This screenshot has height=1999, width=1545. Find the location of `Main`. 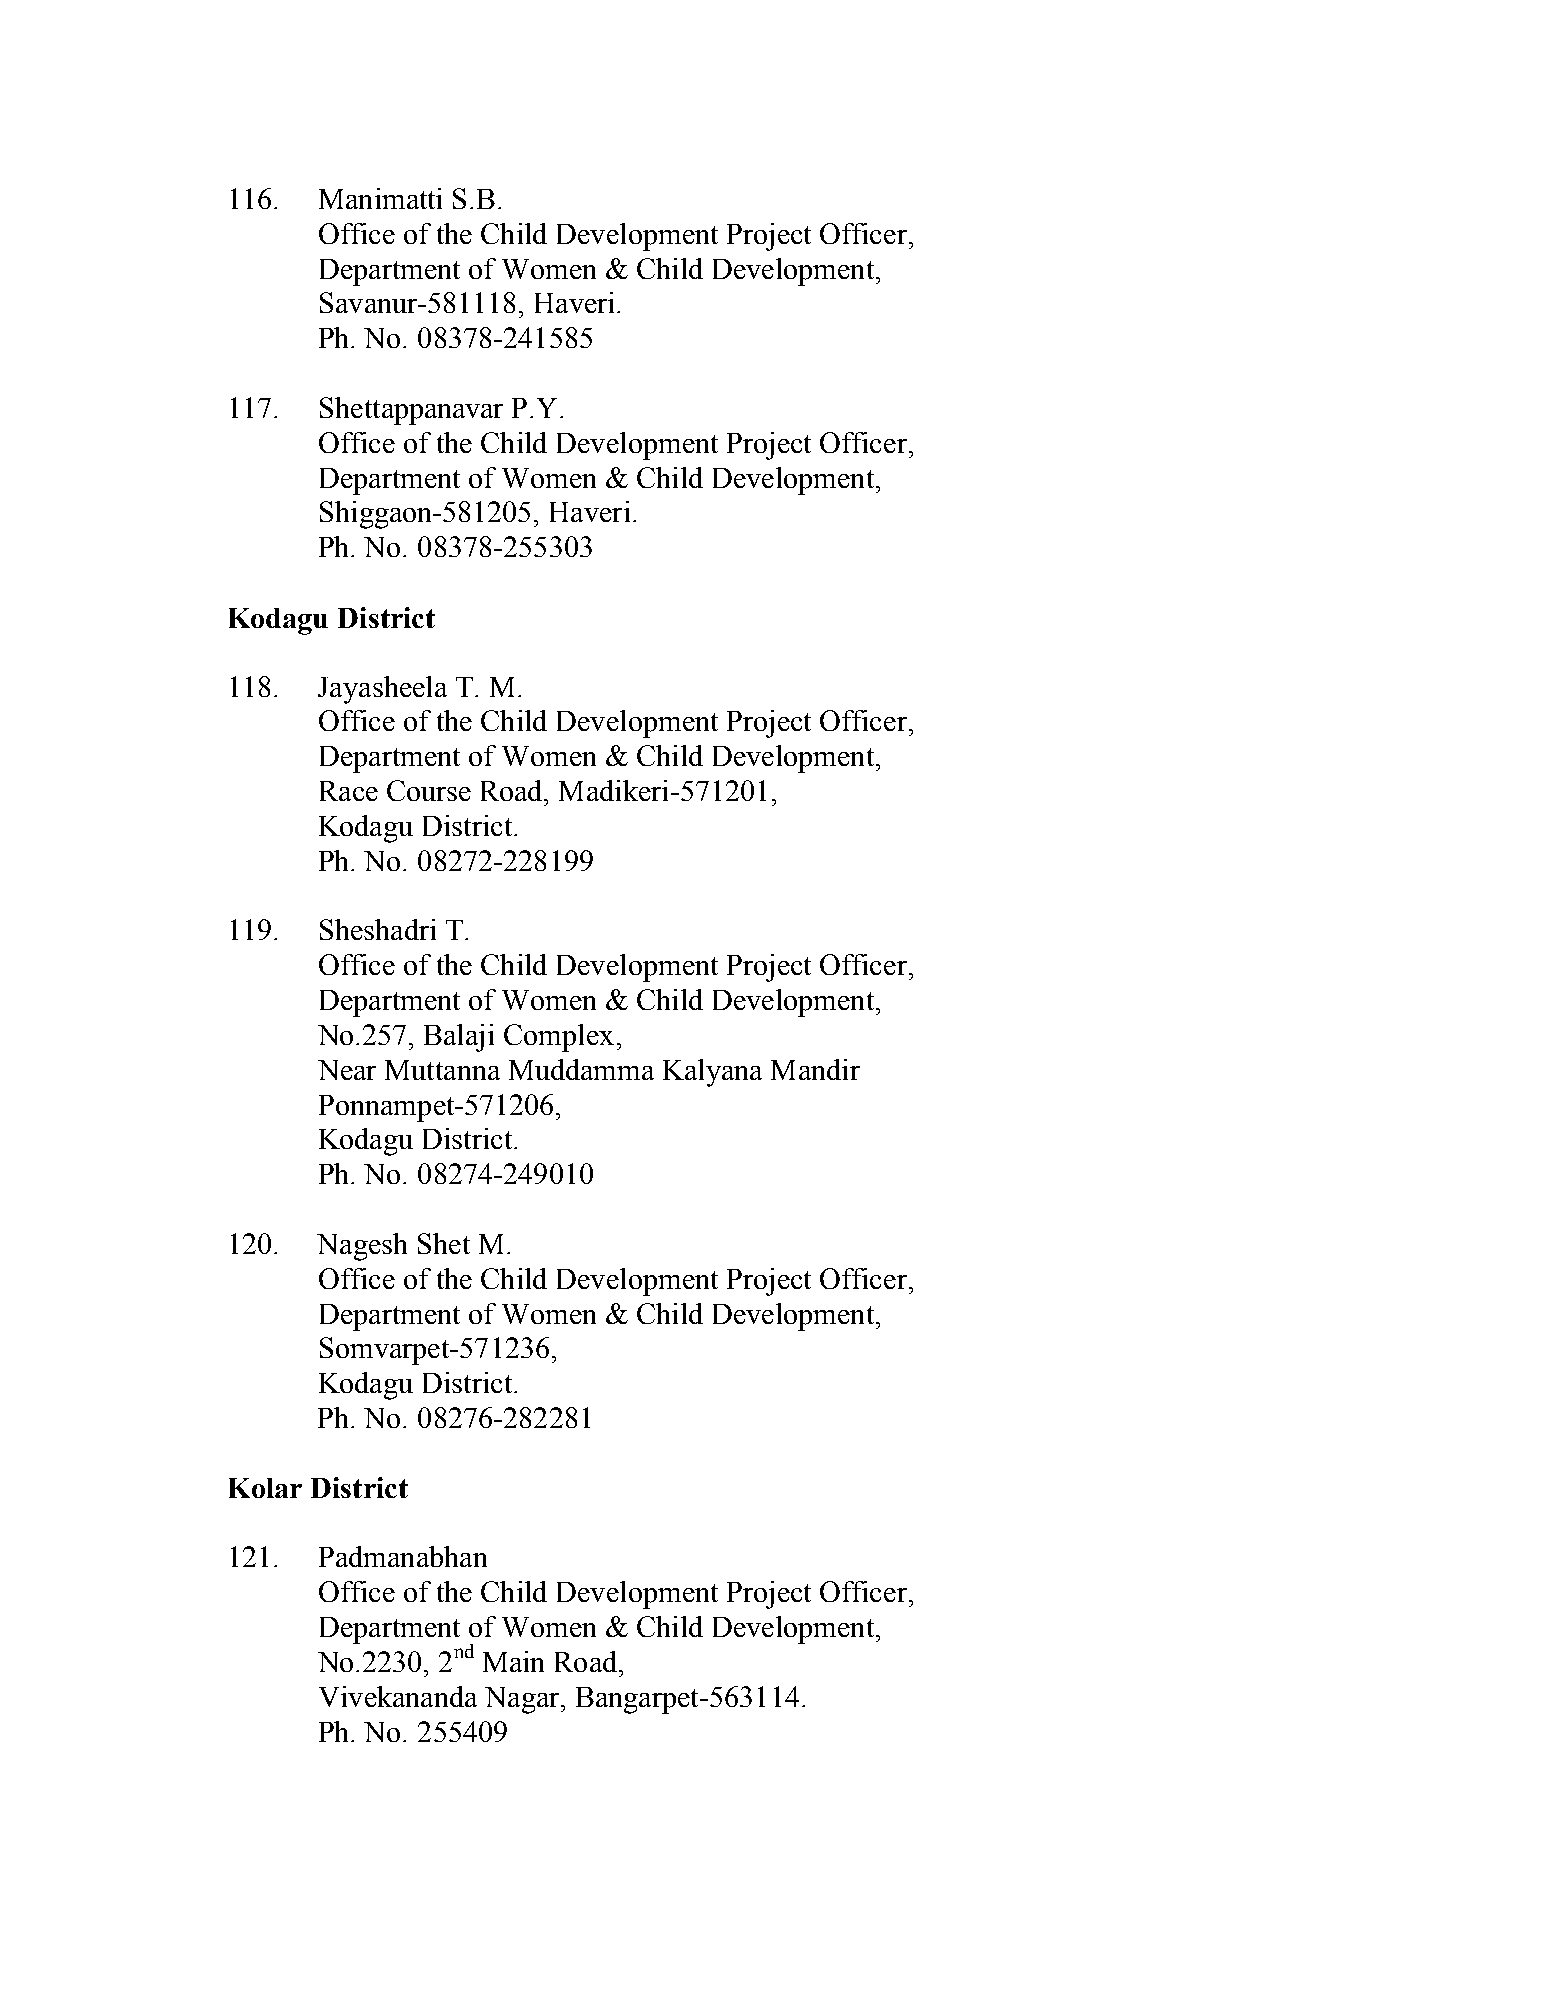

Main is located at coordinates (513, 1661).
